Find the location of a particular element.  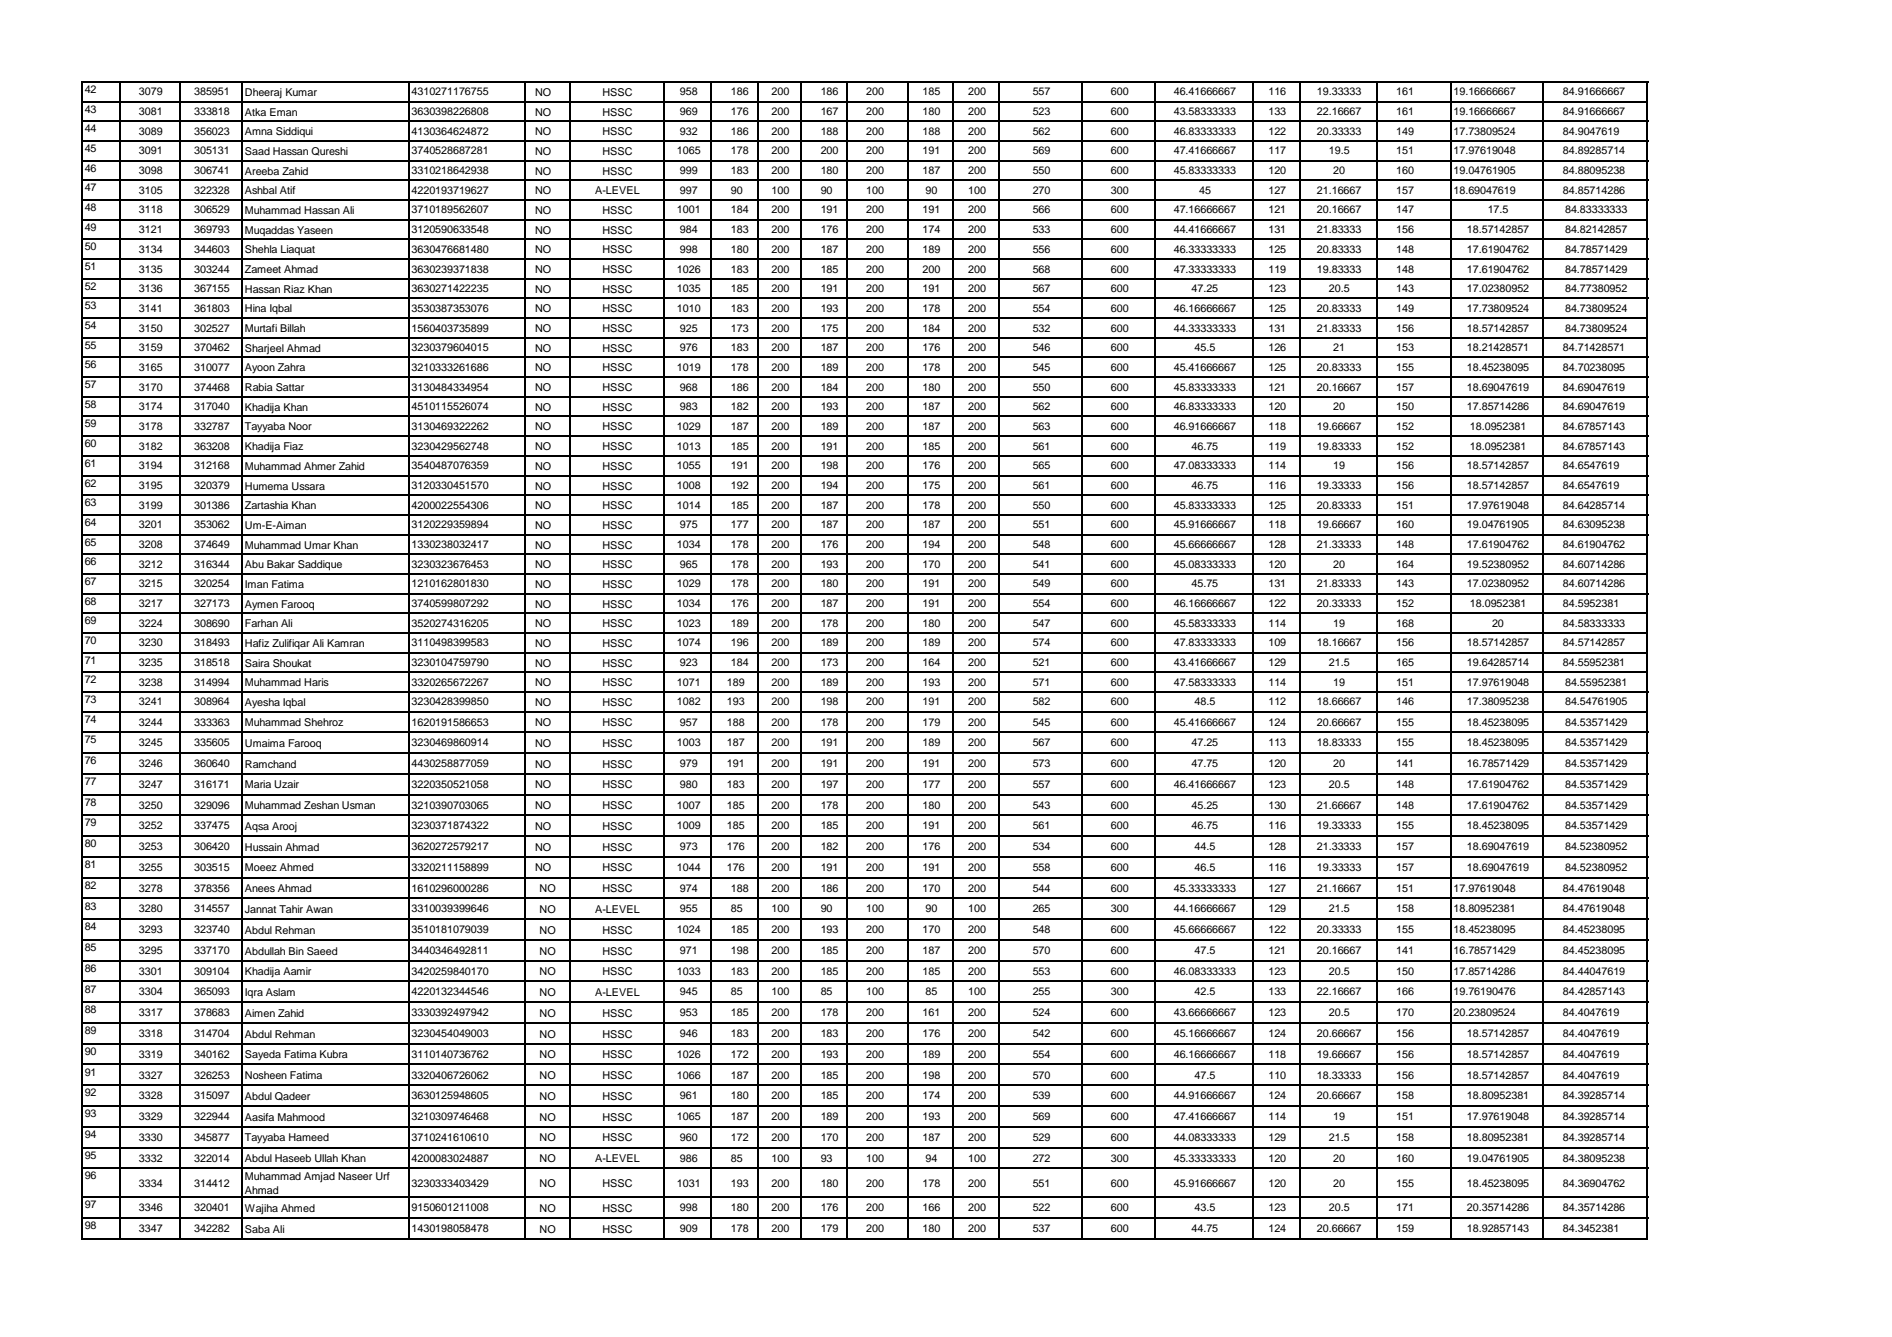

Kubra is located at coordinates (334, 1054).
